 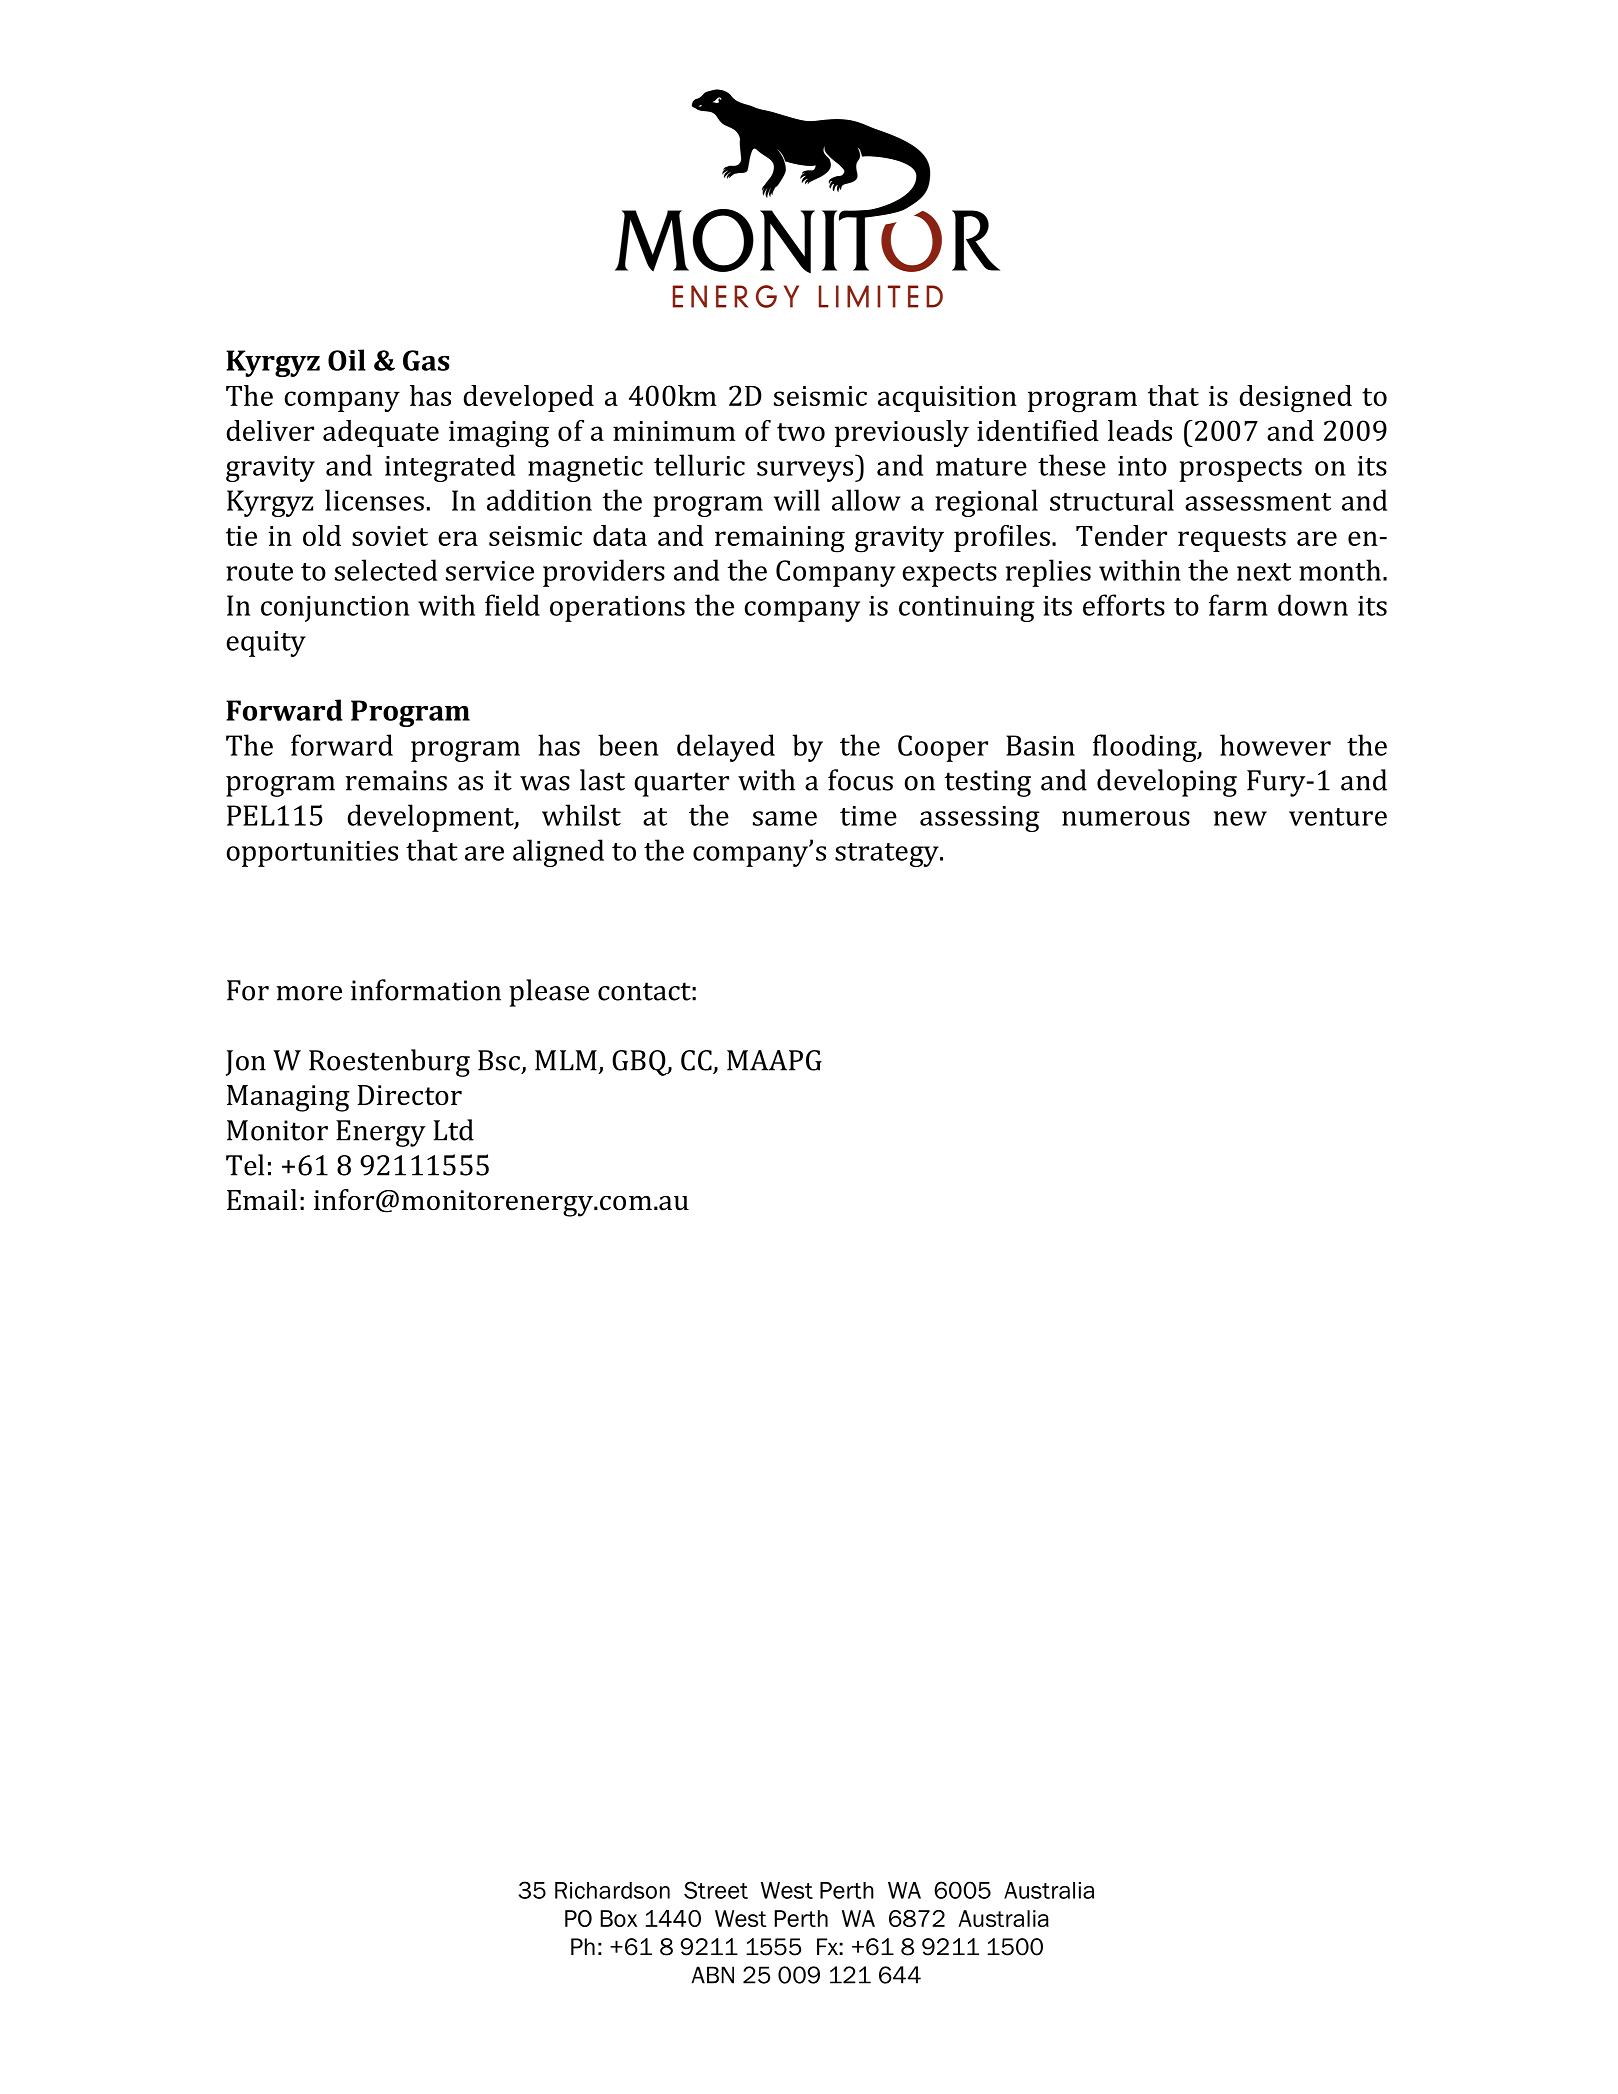 What do you see at coordinates (1140, 430) in the image?
I see `leads` at bounding box center [1140, 430].
